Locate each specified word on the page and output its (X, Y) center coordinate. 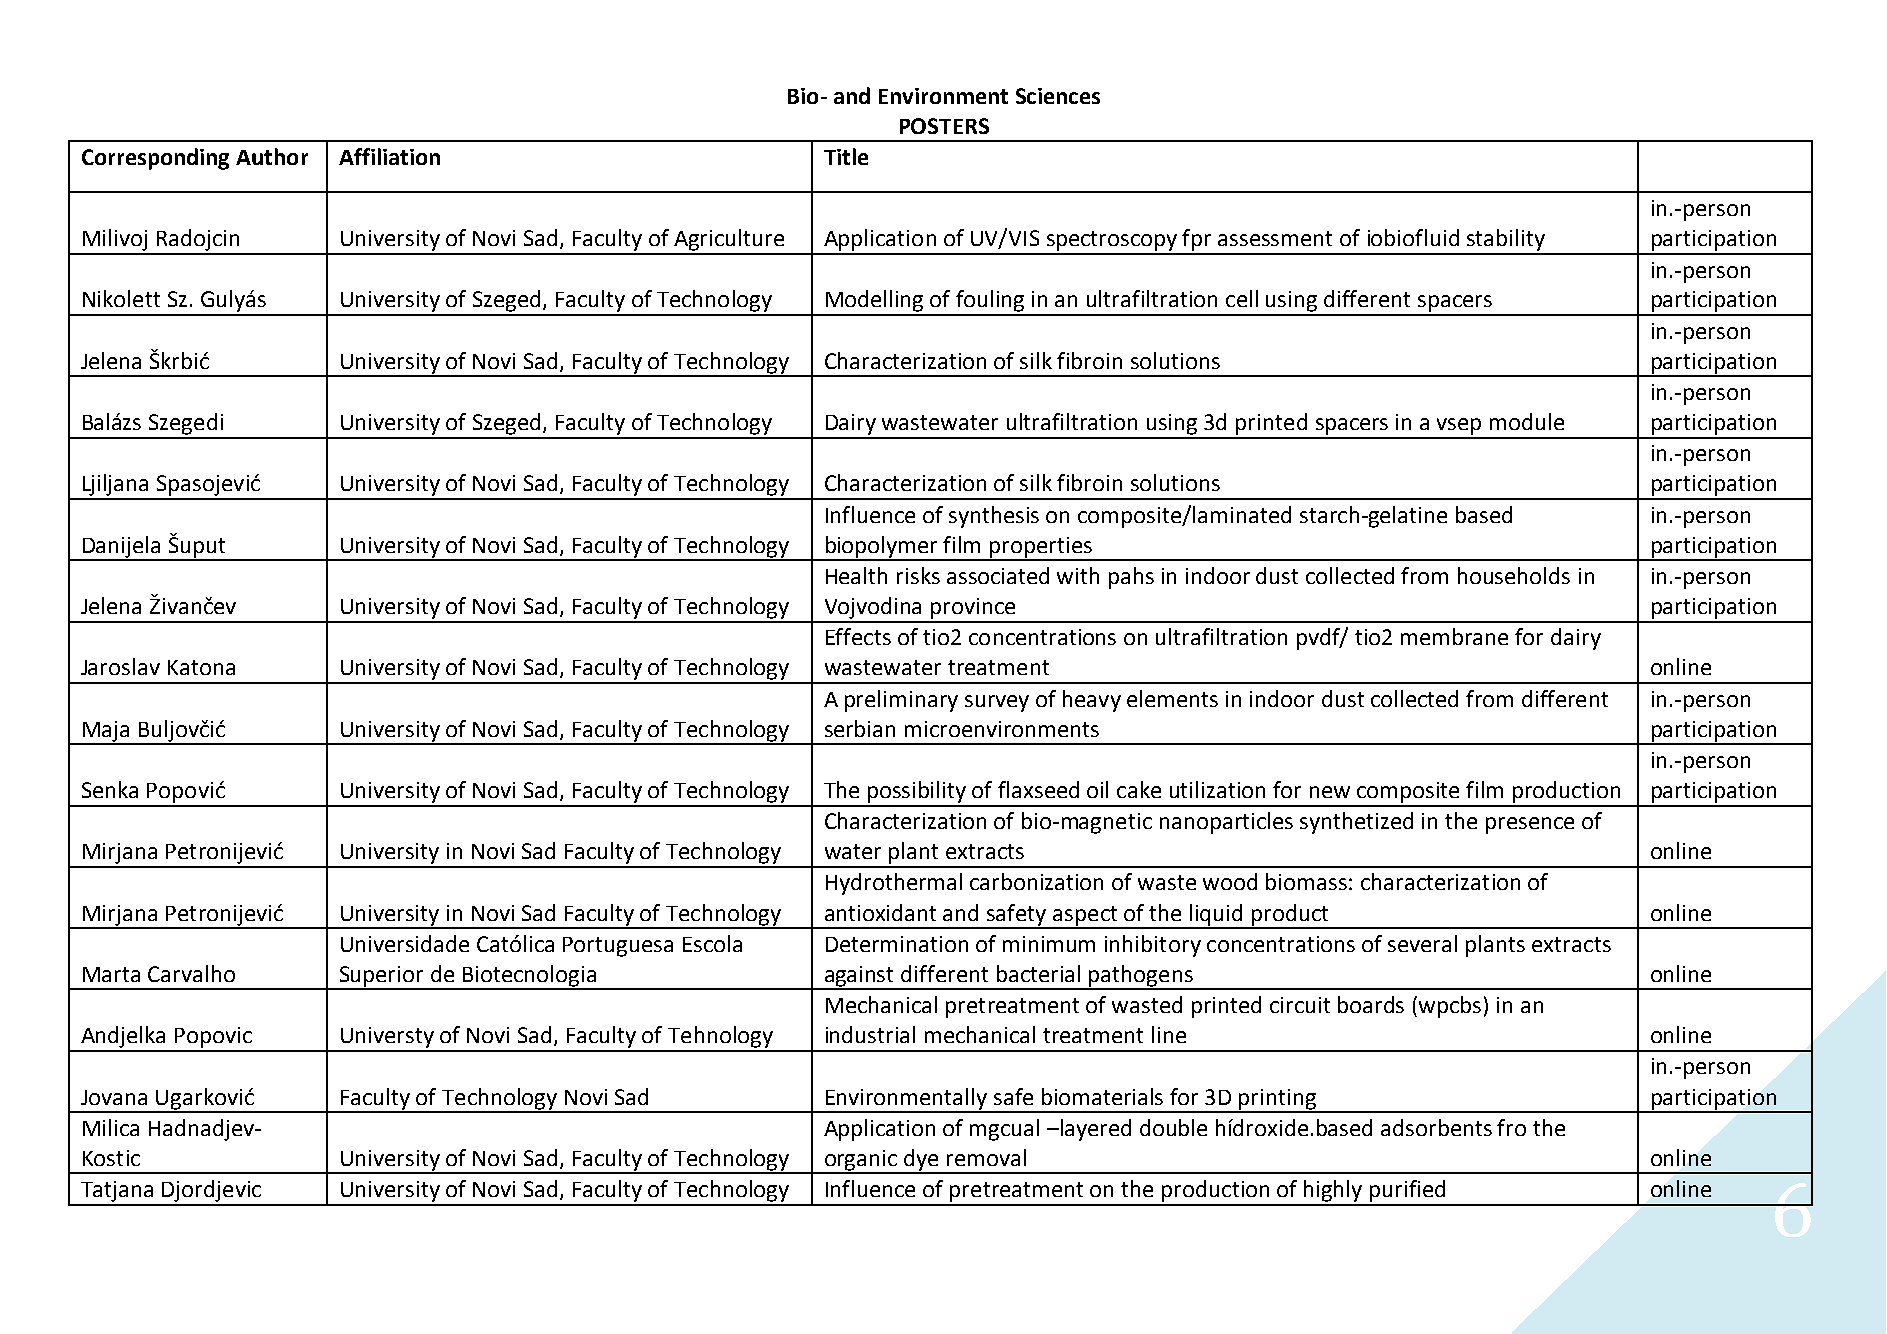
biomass (1306, 881)
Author (272, 156)
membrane (1454, 636)
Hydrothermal (894, 884)
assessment (1275, 238)
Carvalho (191, 973)
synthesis (994, 517)
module (1527, 421)
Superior (382, 977)
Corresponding (155, 159)
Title (846, 156)
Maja (106, 732)
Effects (858, 636)
